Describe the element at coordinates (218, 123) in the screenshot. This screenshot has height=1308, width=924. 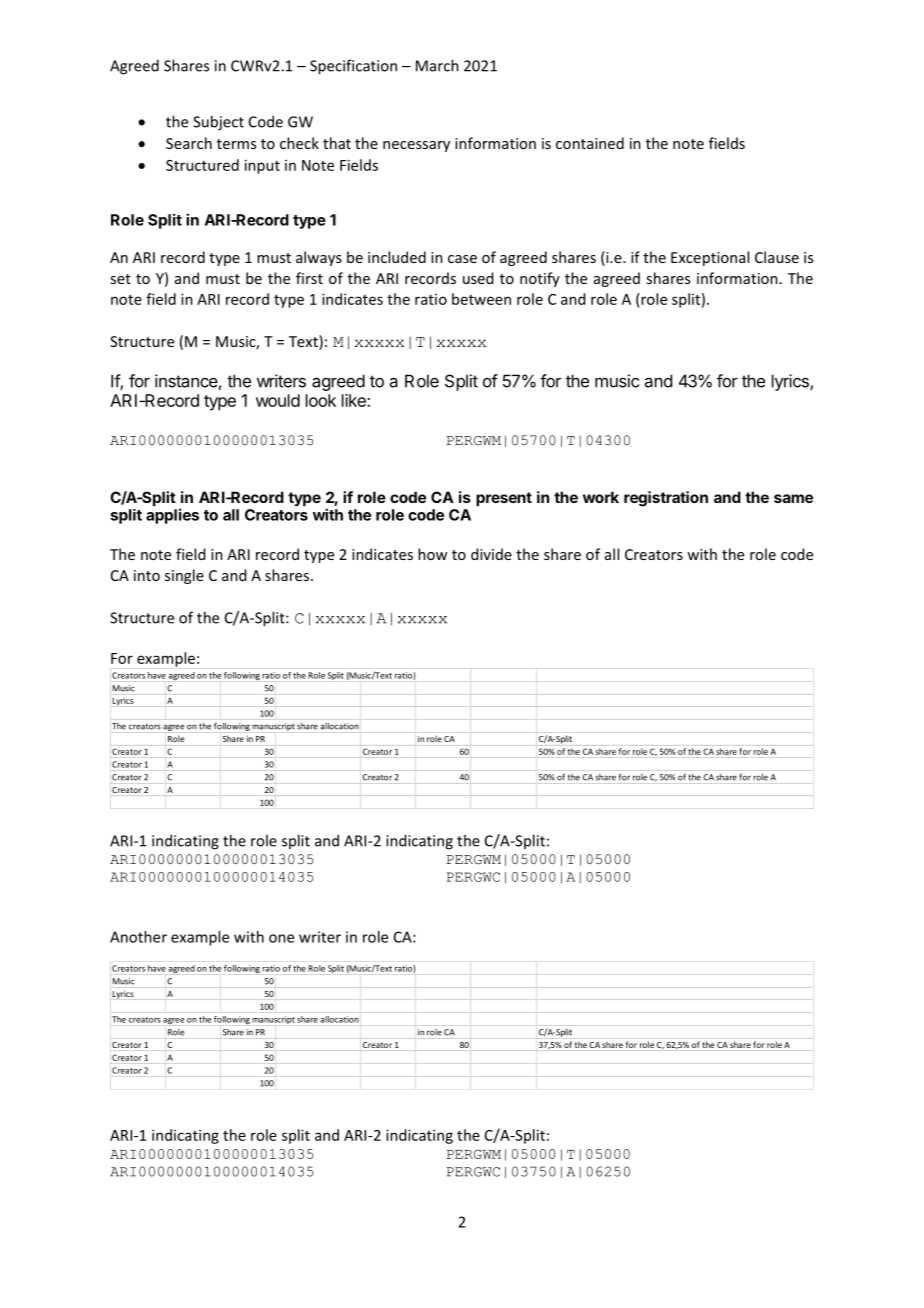
I see `Subject` at that location.
